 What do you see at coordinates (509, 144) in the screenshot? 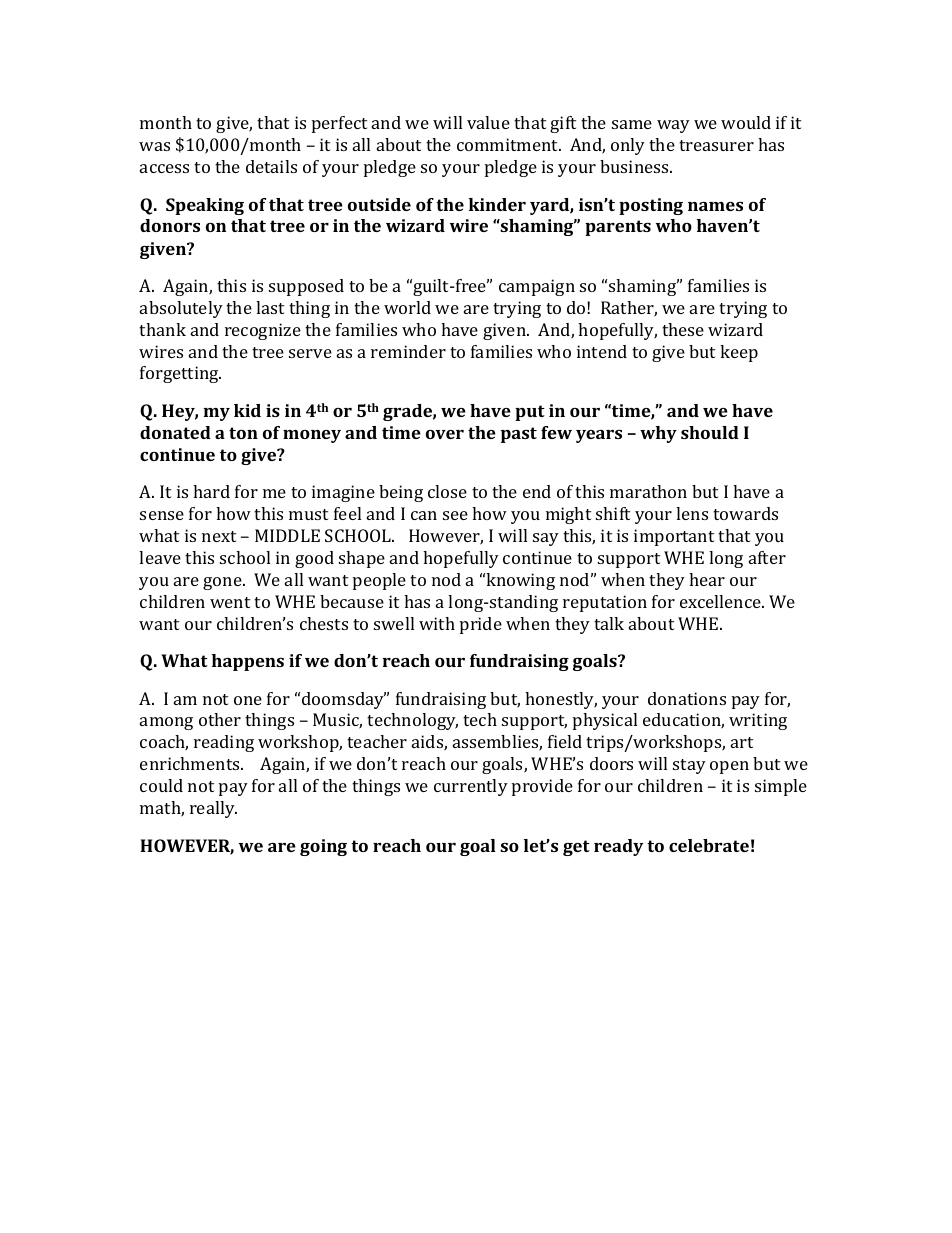
I see `commitment` at bounding box center [509, 144].
